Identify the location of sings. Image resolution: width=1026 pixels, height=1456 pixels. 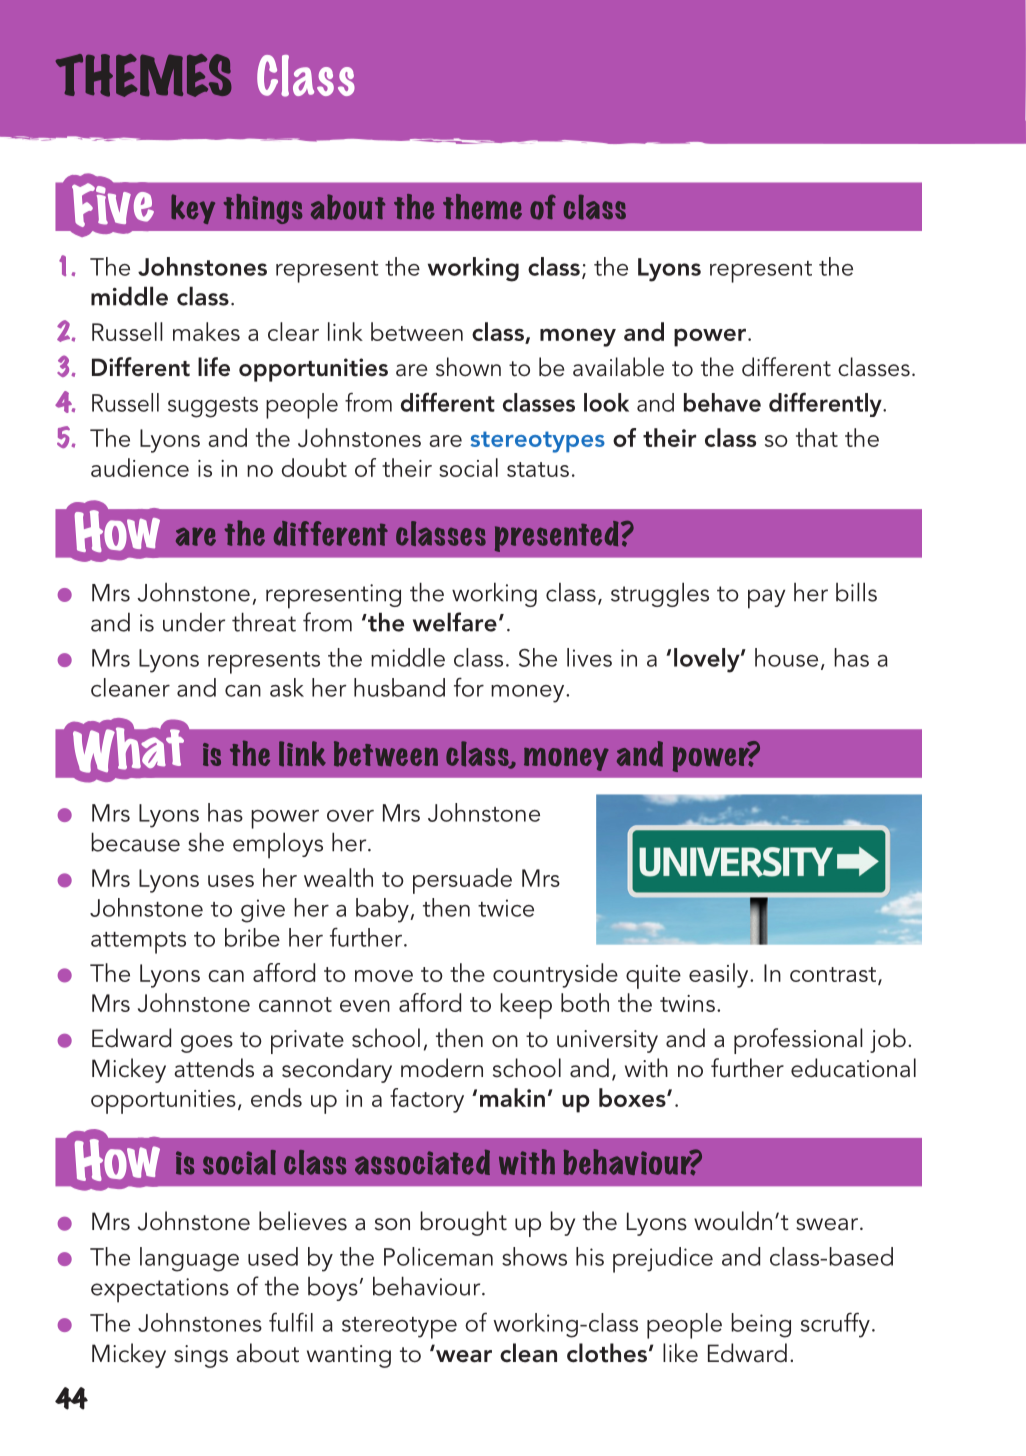
(201, 1356).
